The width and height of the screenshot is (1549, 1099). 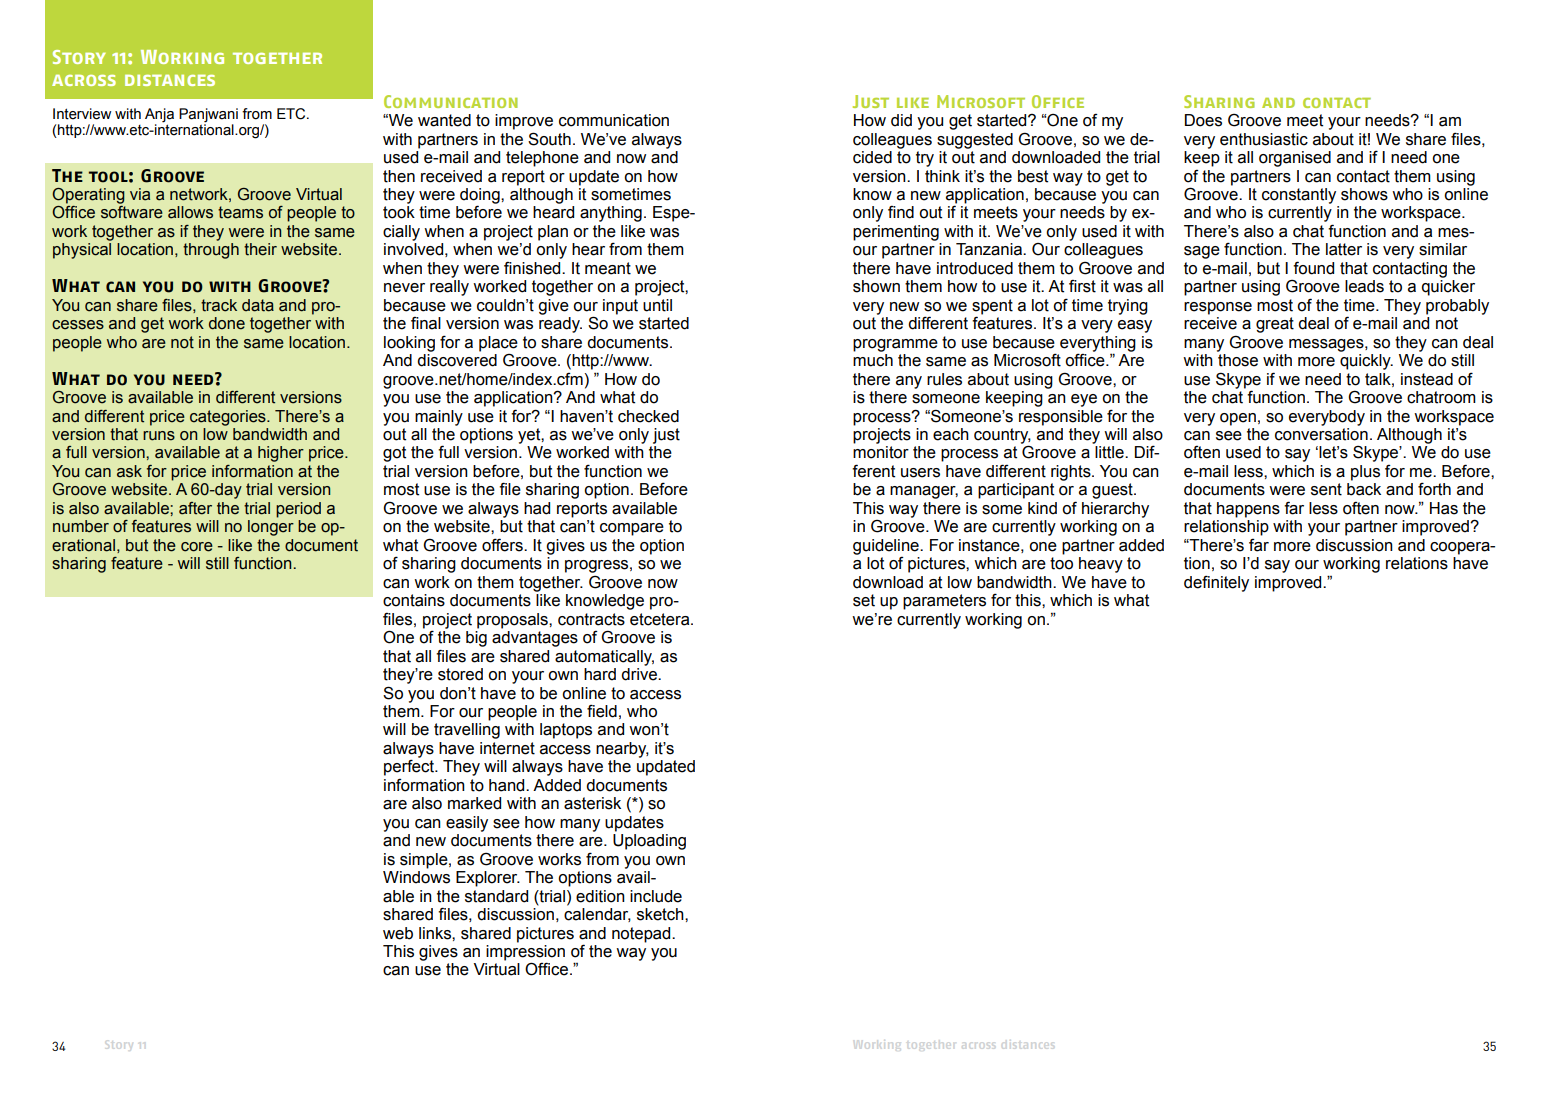 I want to click on notepad, so click(x=642, y=935).
